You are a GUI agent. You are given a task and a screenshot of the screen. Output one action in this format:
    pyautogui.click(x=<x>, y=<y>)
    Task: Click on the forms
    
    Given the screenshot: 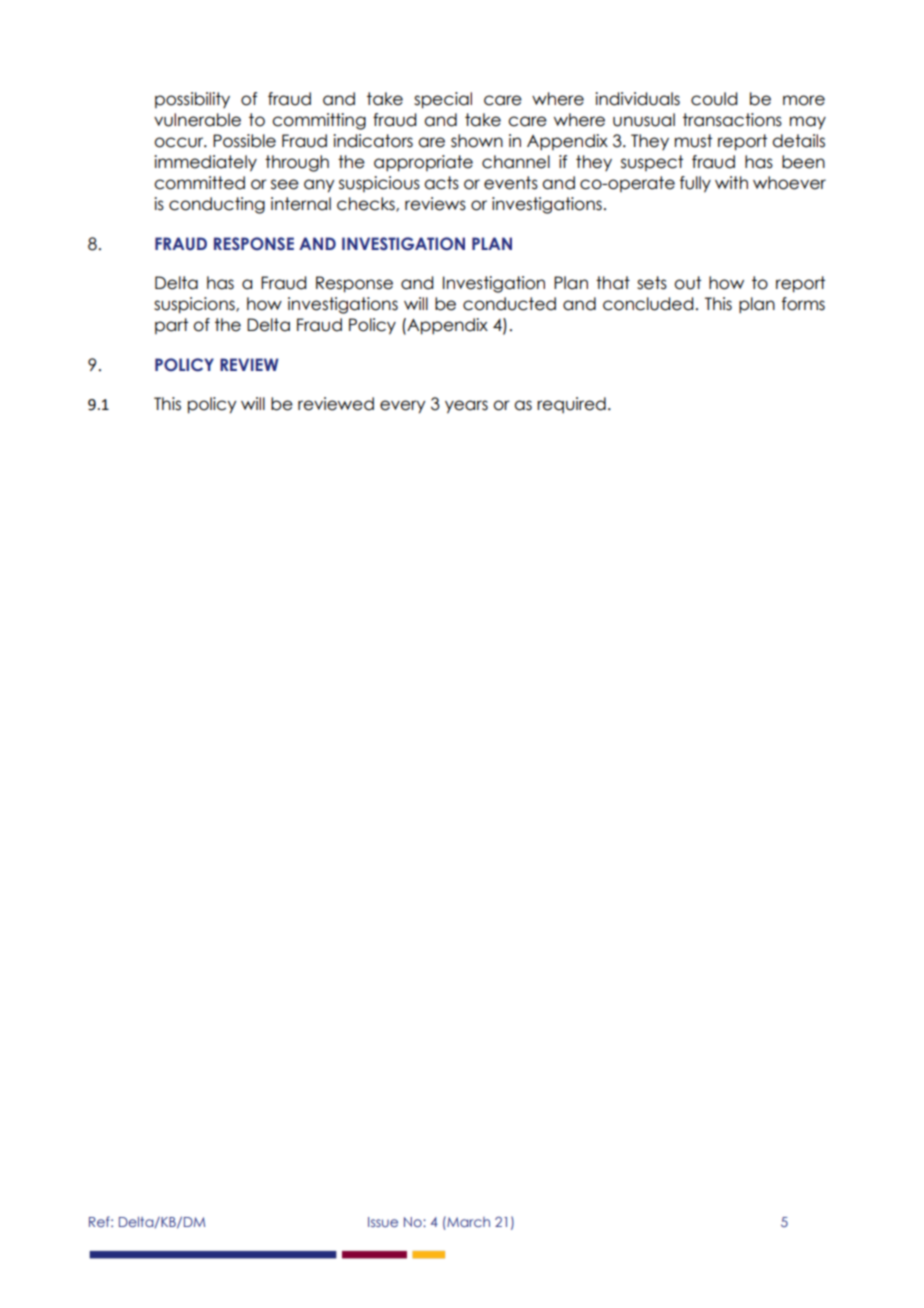 What is the action you would take?
    pyautogui.click(x=803, y=304)
